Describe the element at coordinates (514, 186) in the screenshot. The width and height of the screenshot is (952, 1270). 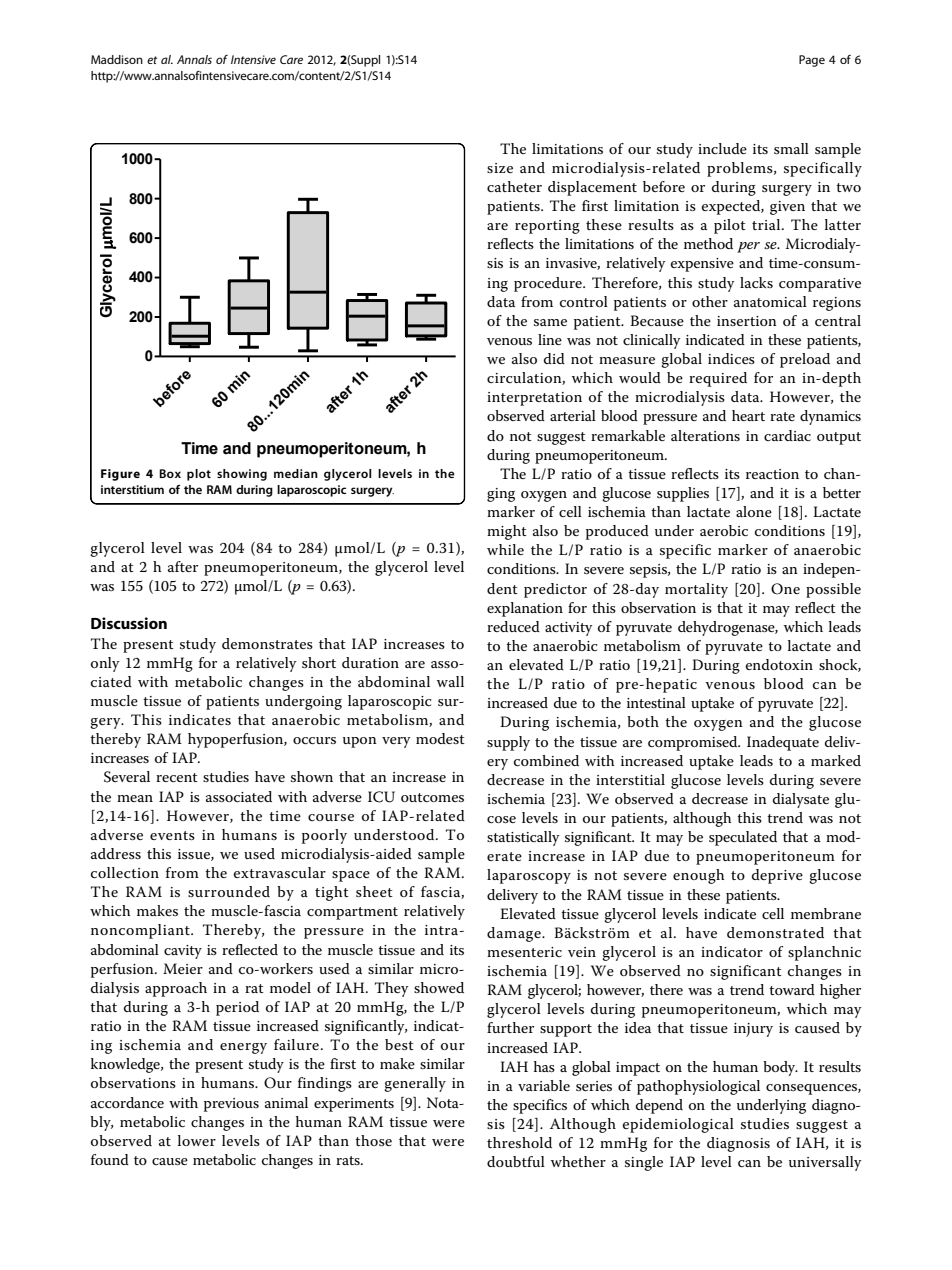
I see `catheter` at that location.
